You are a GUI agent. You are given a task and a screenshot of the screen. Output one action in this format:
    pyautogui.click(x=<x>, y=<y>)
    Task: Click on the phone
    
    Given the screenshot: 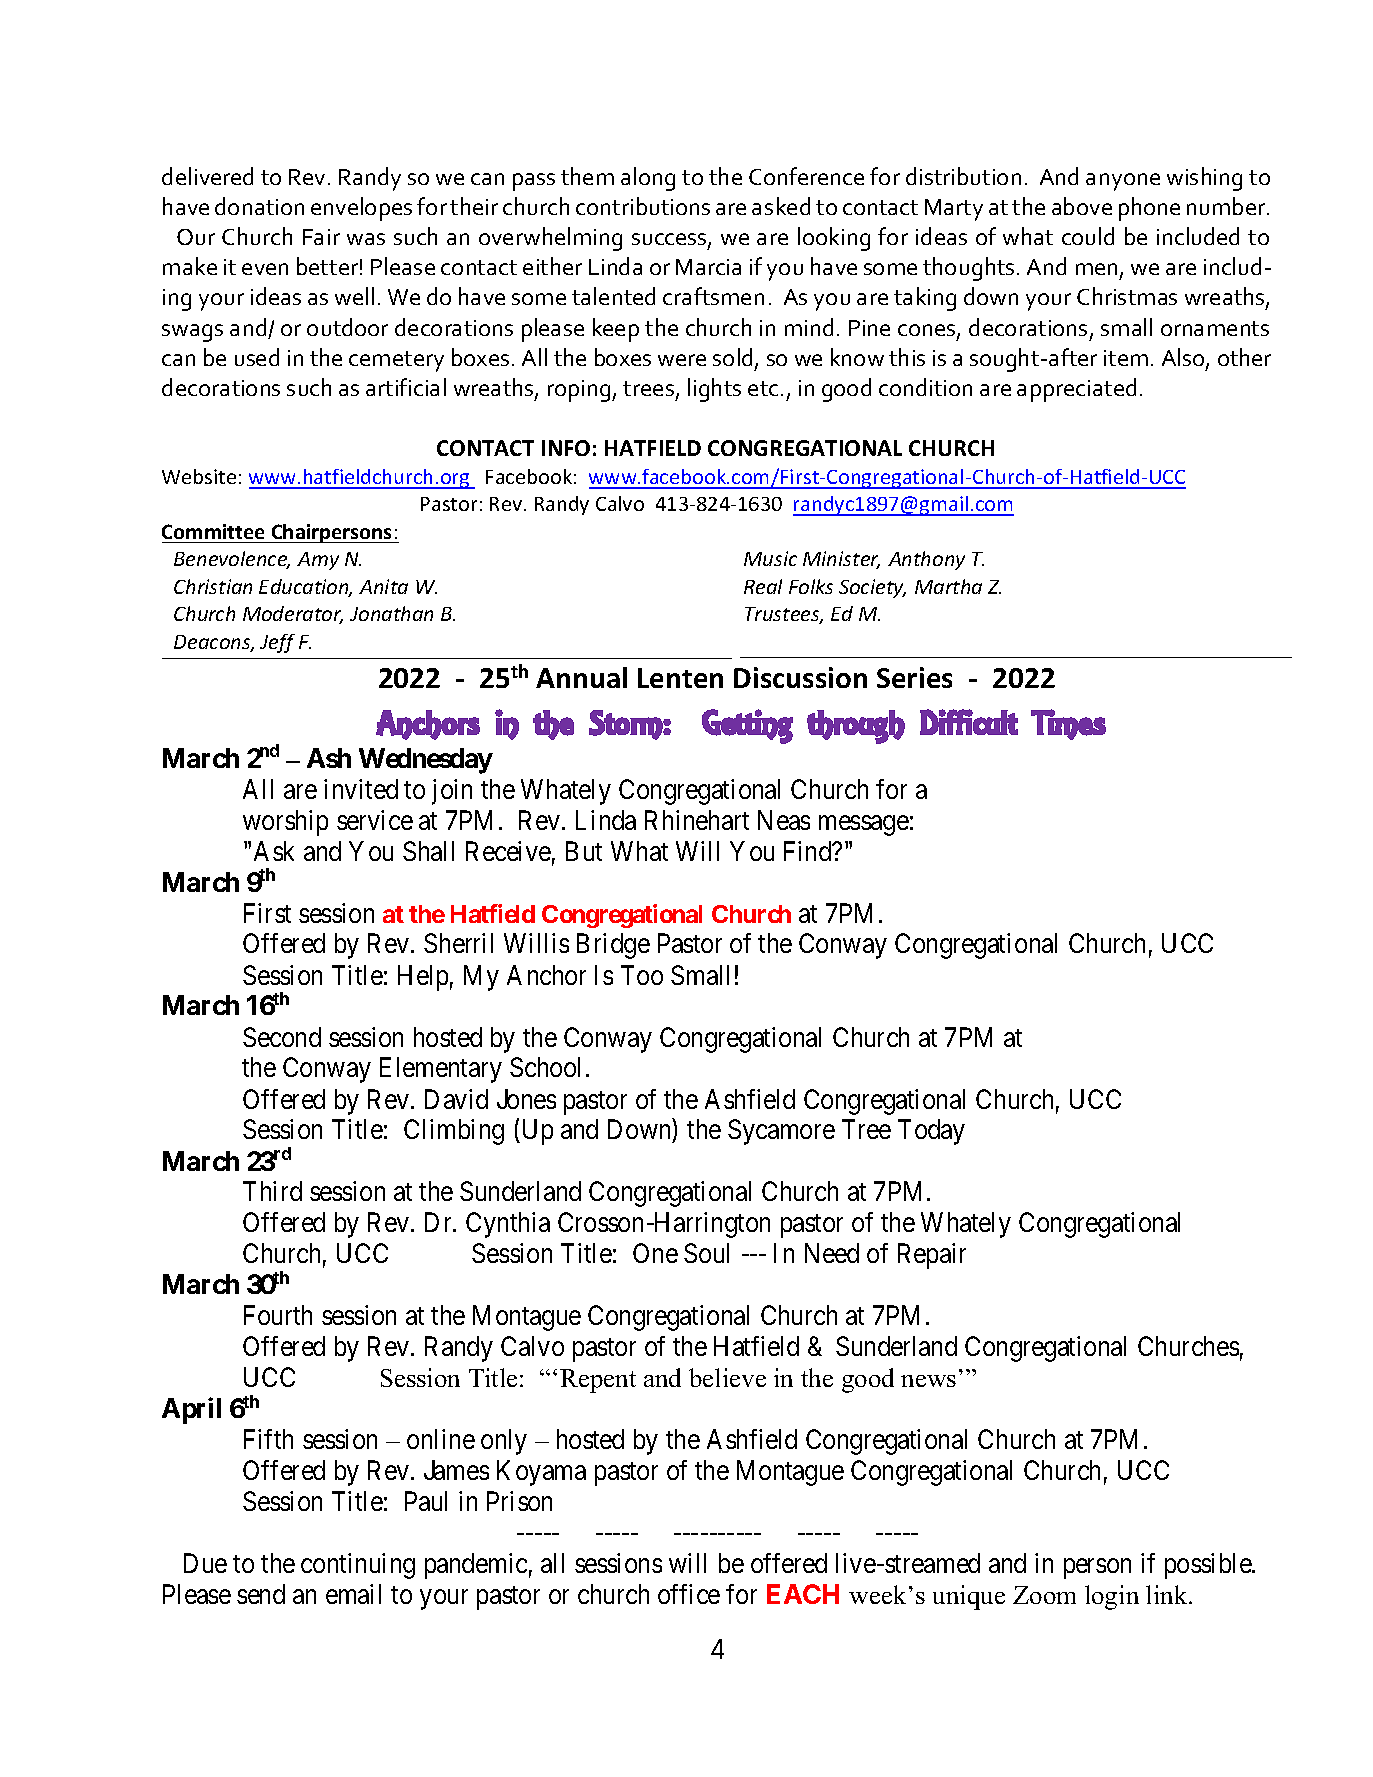 What is the action you would take?
    pyautogui.click(x=1149, y=209)
